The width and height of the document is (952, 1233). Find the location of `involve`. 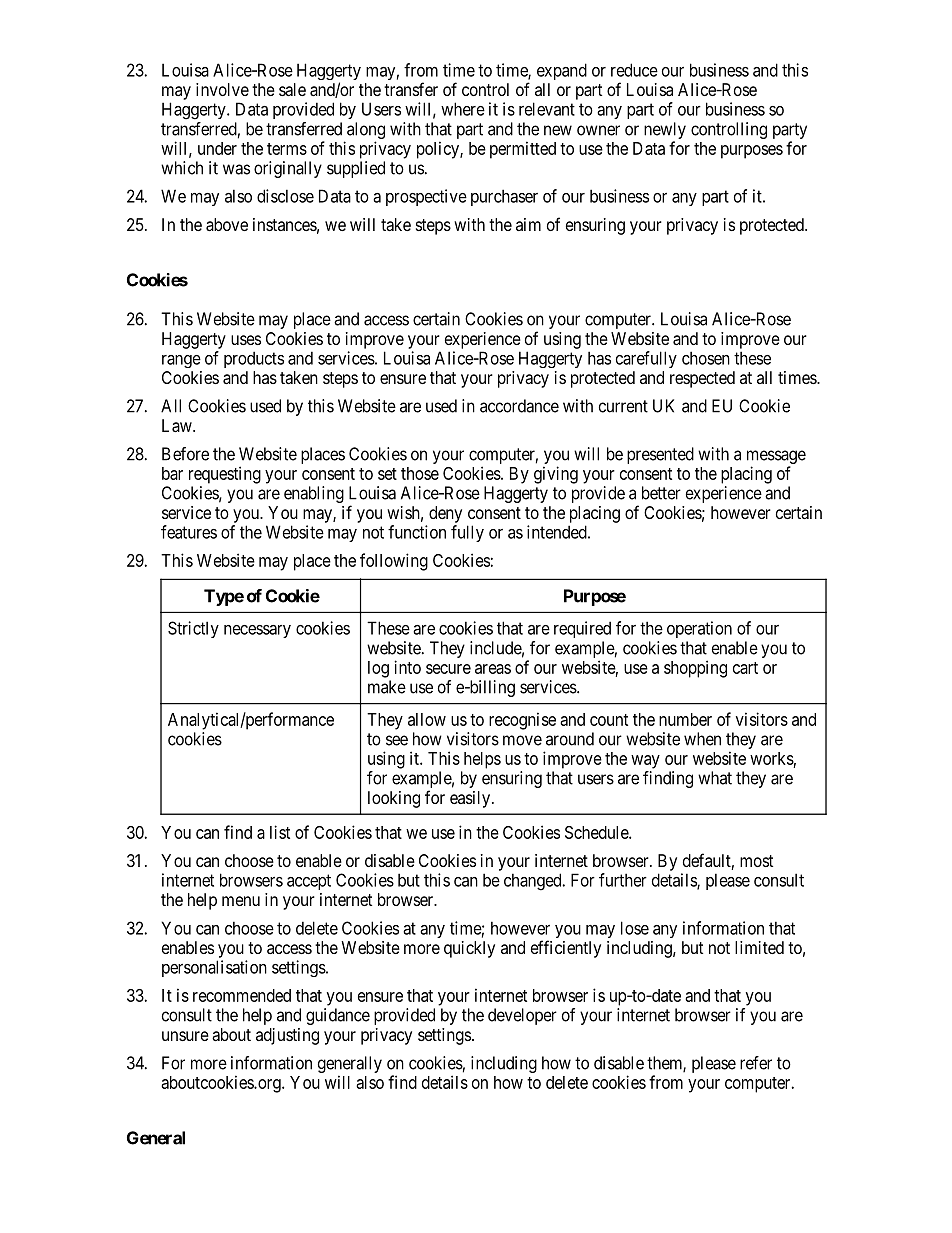

involve is located at coordinates (222, 89).
